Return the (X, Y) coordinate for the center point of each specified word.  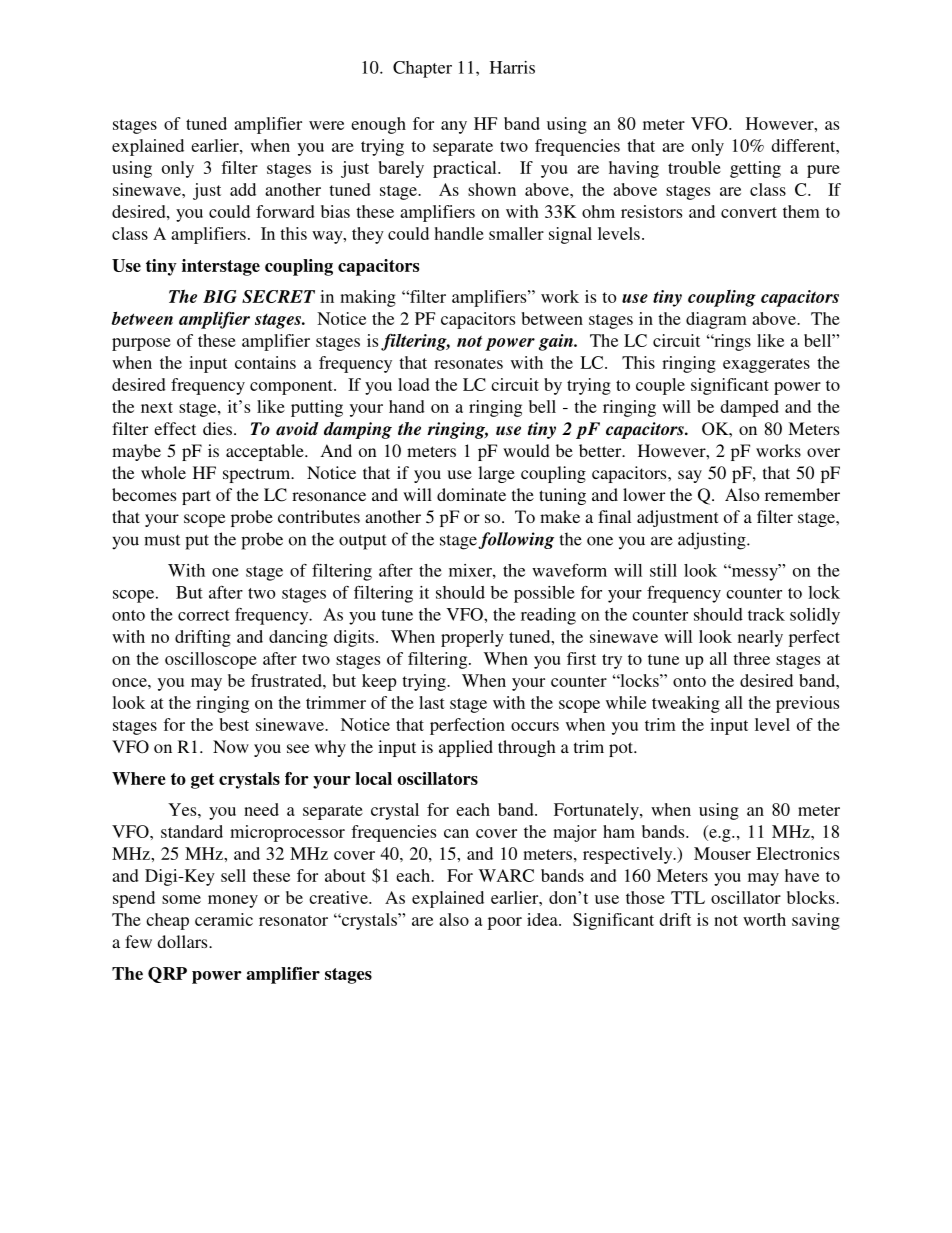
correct (204, 615)
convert (749, 212)
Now (231, 746)
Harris (512, 67)
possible (544, 594)
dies (217, 428)
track (766, 614)
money (233, 901)
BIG (220, 296)
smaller (516, 233)
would (526, 450)
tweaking (686, 704)
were (326, 125)
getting (755, 169)
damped (750, 408)
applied (466, 748)
